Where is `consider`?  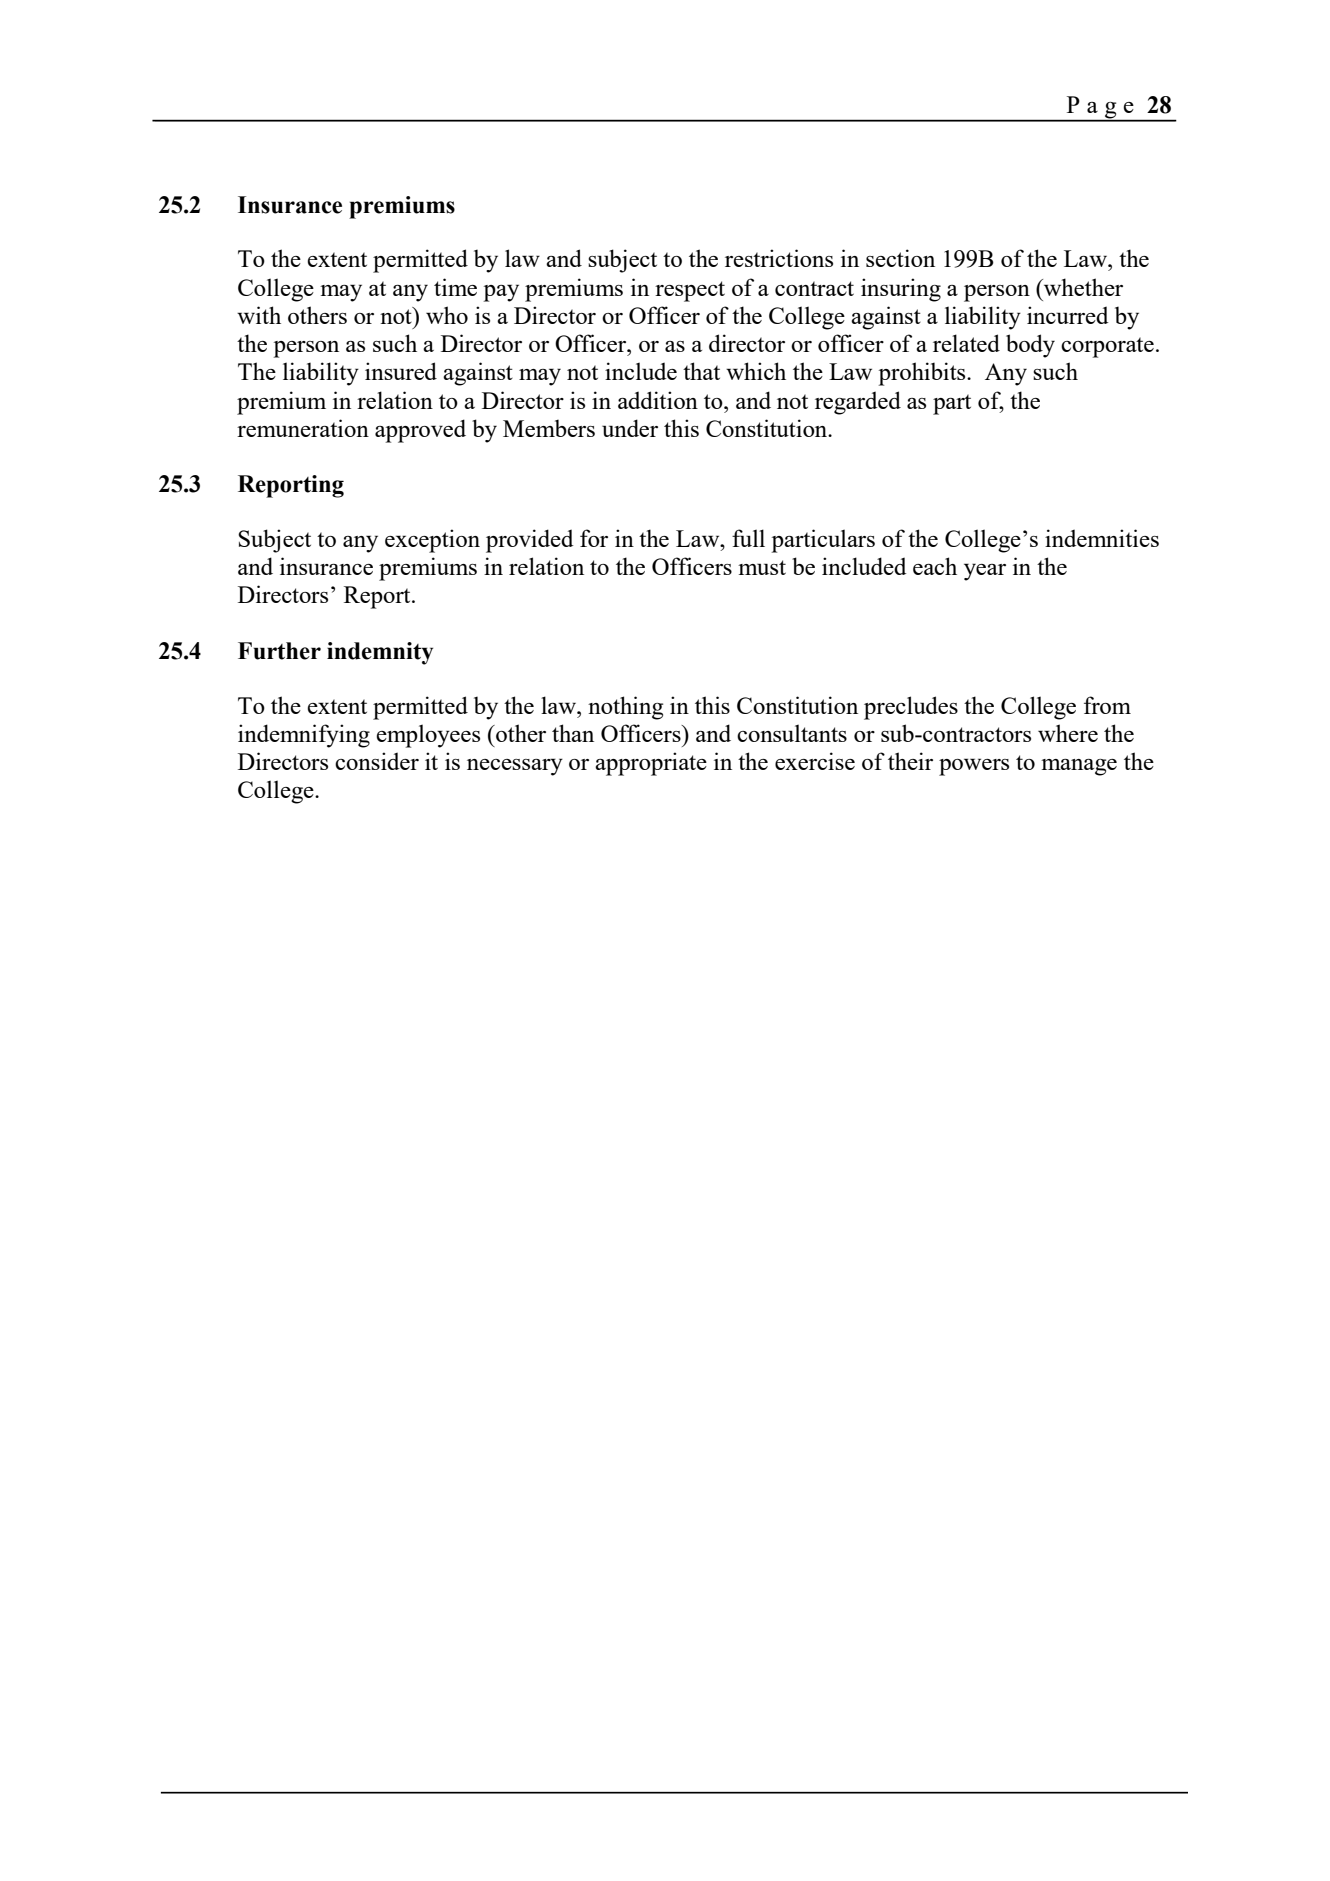
consider is located at coordinates (377, 761).
